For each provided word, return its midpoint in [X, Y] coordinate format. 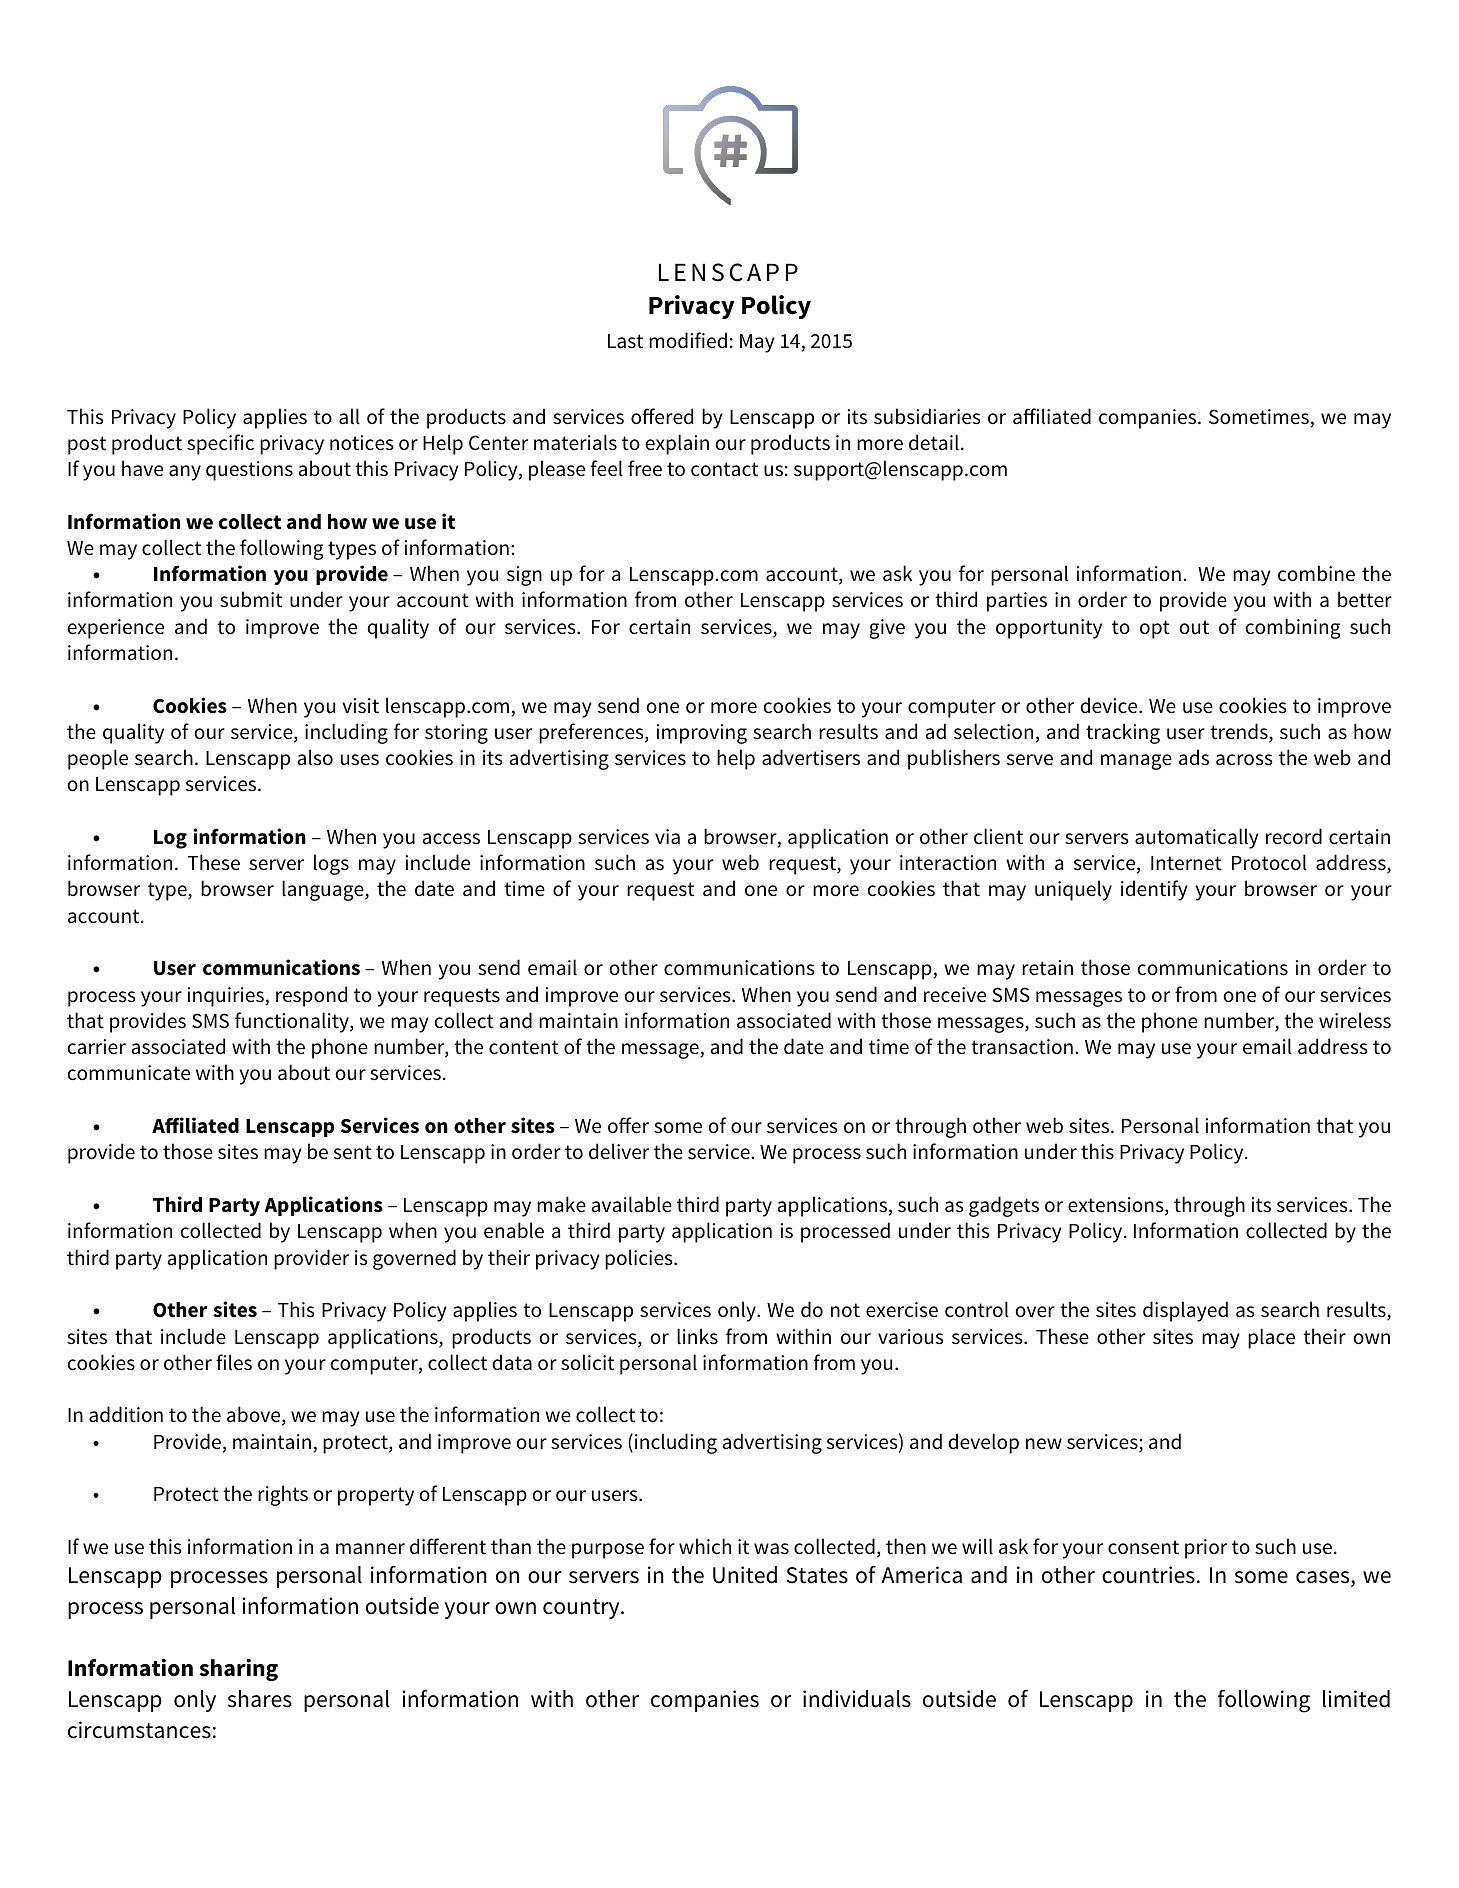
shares [260, 1699]
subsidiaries [927, 416]
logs [331, 864]
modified [688, 340]
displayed [1185, 1311]
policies [640, 1259]
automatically [1197, 838]
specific [220, 444]
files [234, 1362]
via [667, 837]
